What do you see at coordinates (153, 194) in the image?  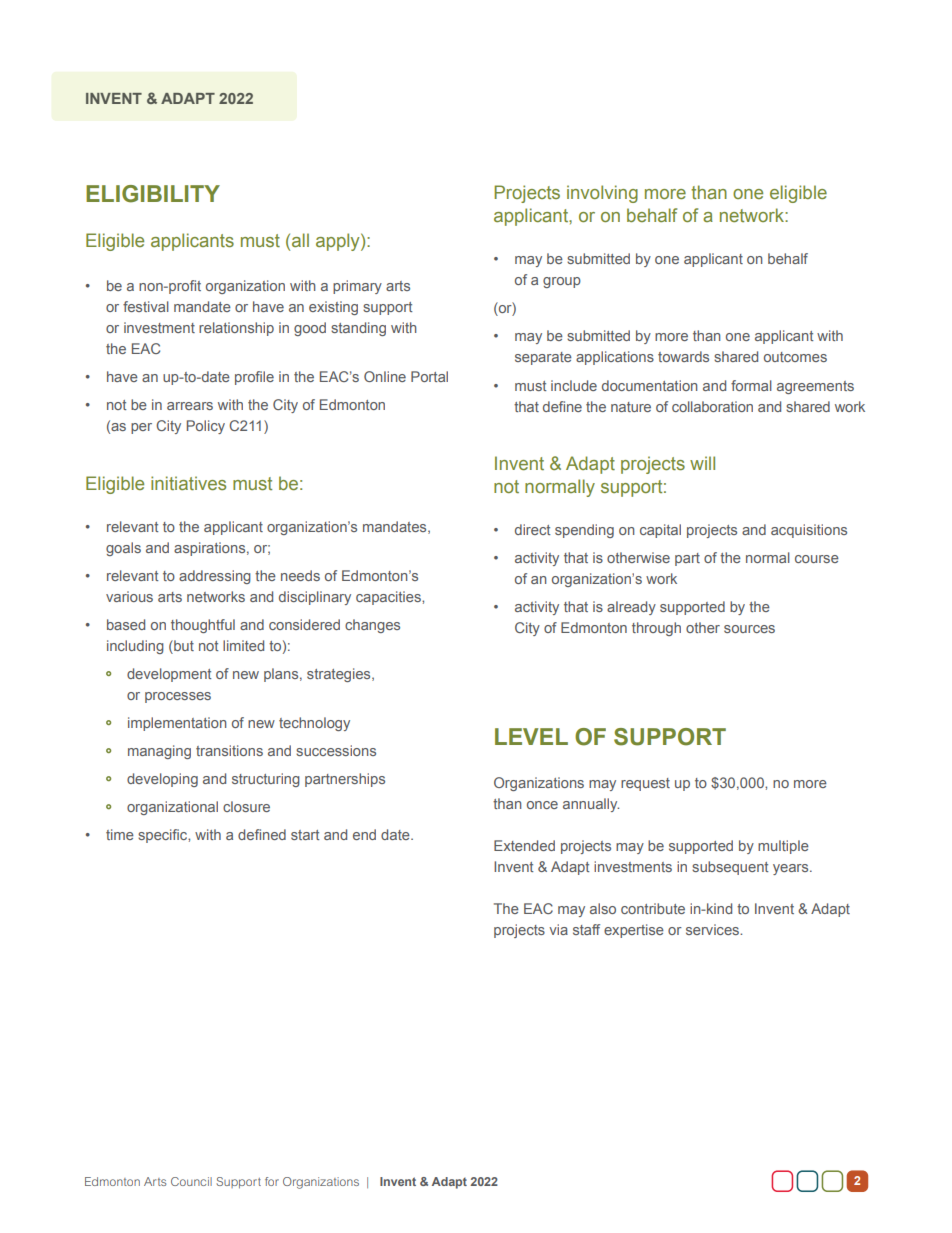 I see `ELIGIBILITY` at bounding box center [153, 194].
